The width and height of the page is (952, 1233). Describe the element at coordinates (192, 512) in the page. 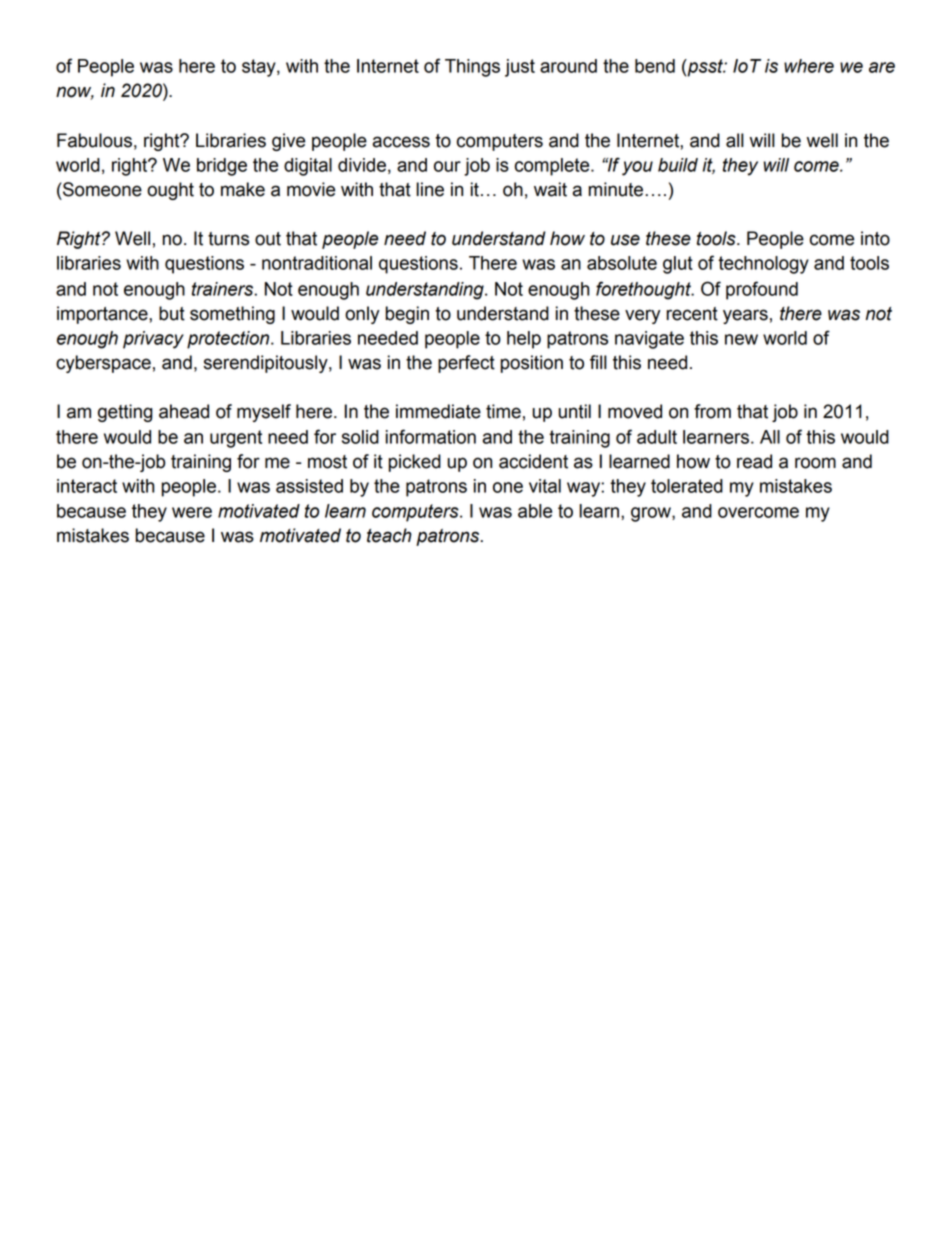

I see `were` at that location.
